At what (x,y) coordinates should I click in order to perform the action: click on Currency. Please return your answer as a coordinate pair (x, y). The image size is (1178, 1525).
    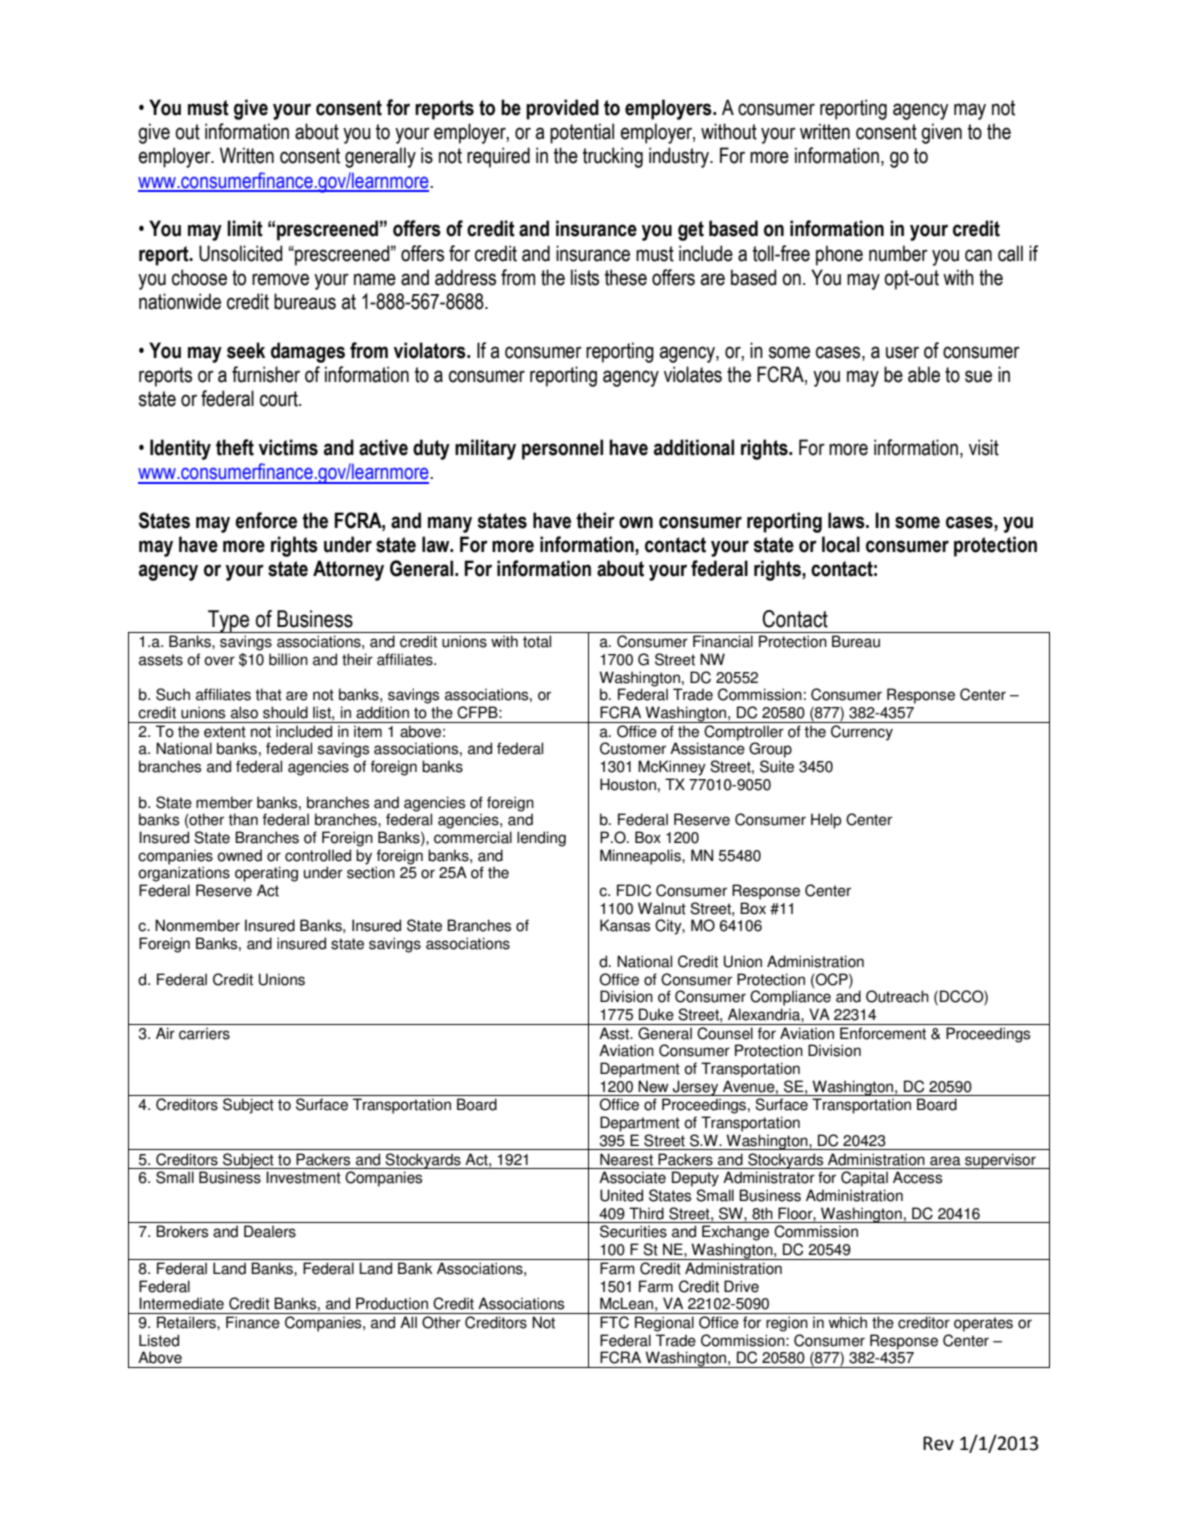
    Looking at the image, I should click on (862, 733).
